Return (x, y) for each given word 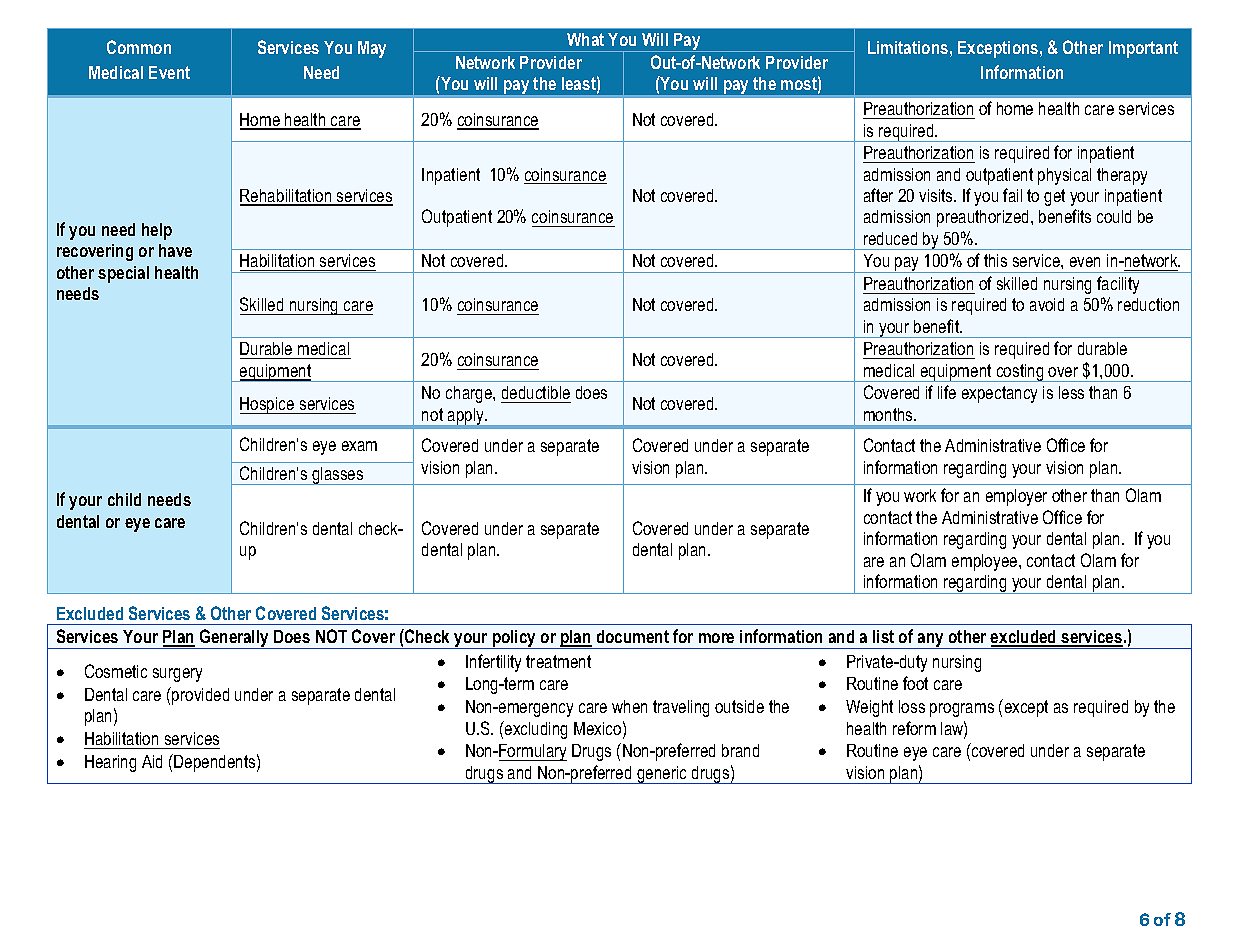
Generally (234, 639)
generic (662, 775)
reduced (890, 238)
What (585, 39)
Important (1143, 49)
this (995, 260)
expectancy (999, 394)
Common (139, 47)
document (633, 636)
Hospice (268, 405)
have (175, 250)
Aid (152, 761)
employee (986, 562)
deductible (536, 394)
